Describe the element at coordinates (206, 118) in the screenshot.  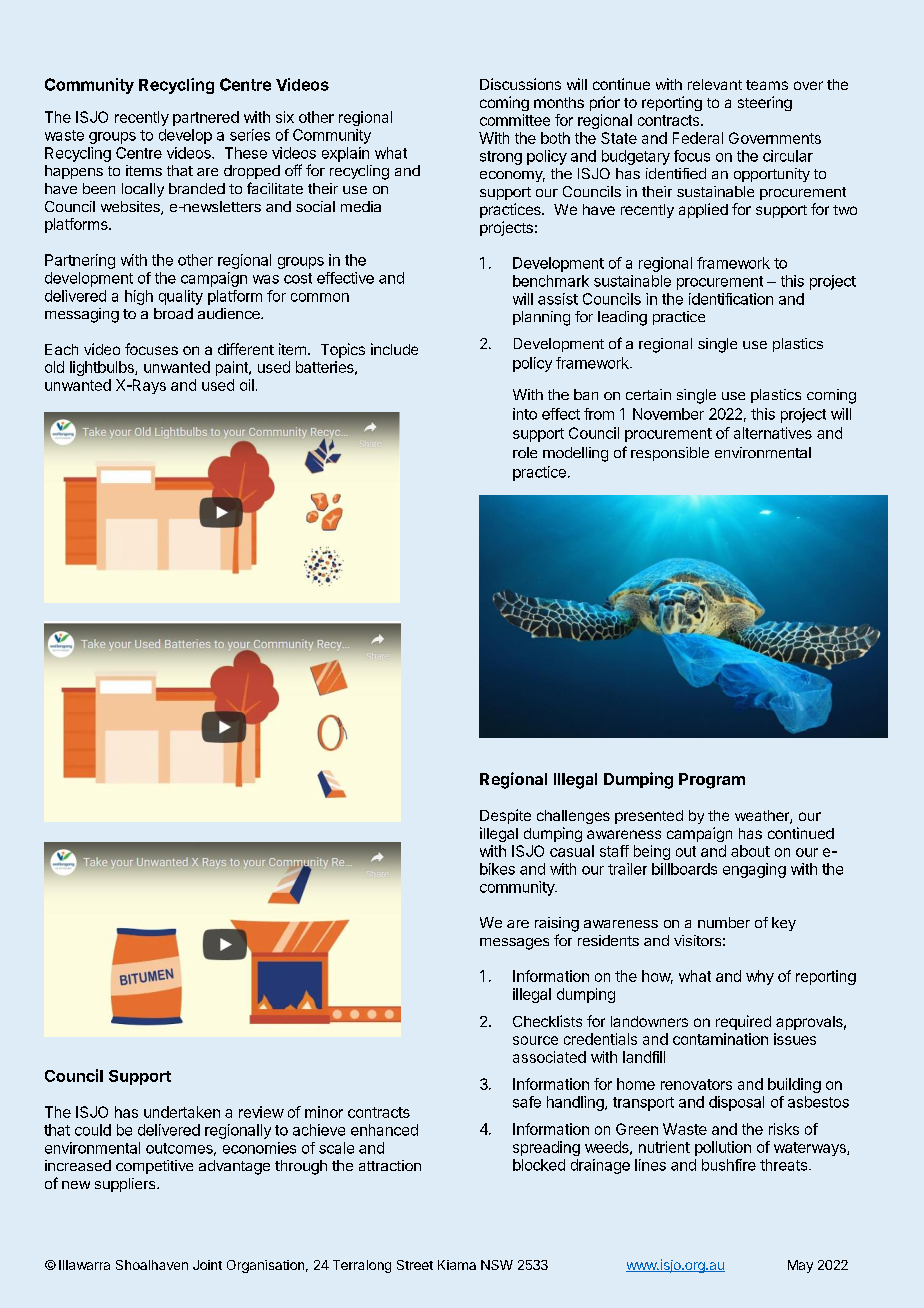
I see `partnered` at that location.
